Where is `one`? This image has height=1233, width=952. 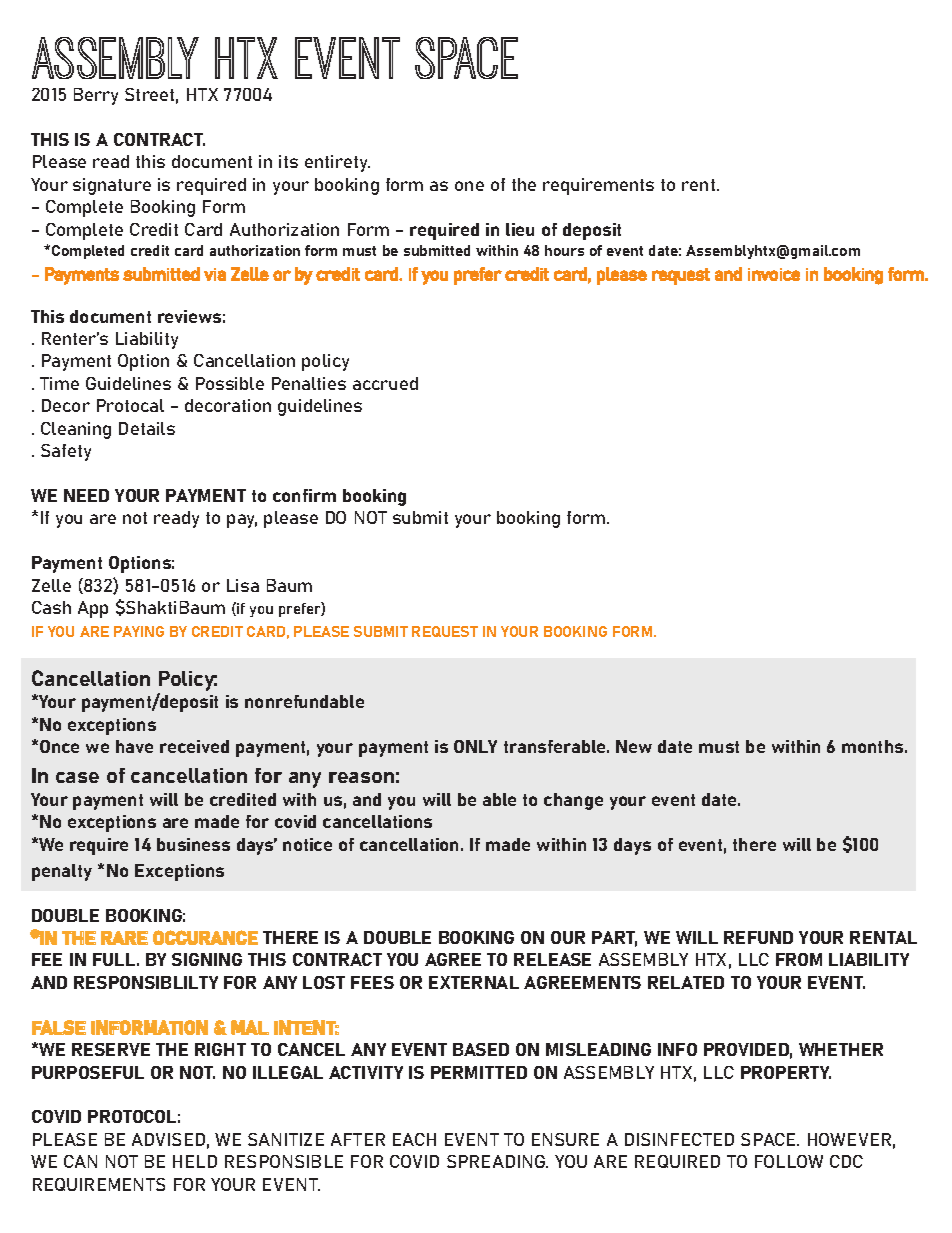 one is located at coordinates (469, 186).
